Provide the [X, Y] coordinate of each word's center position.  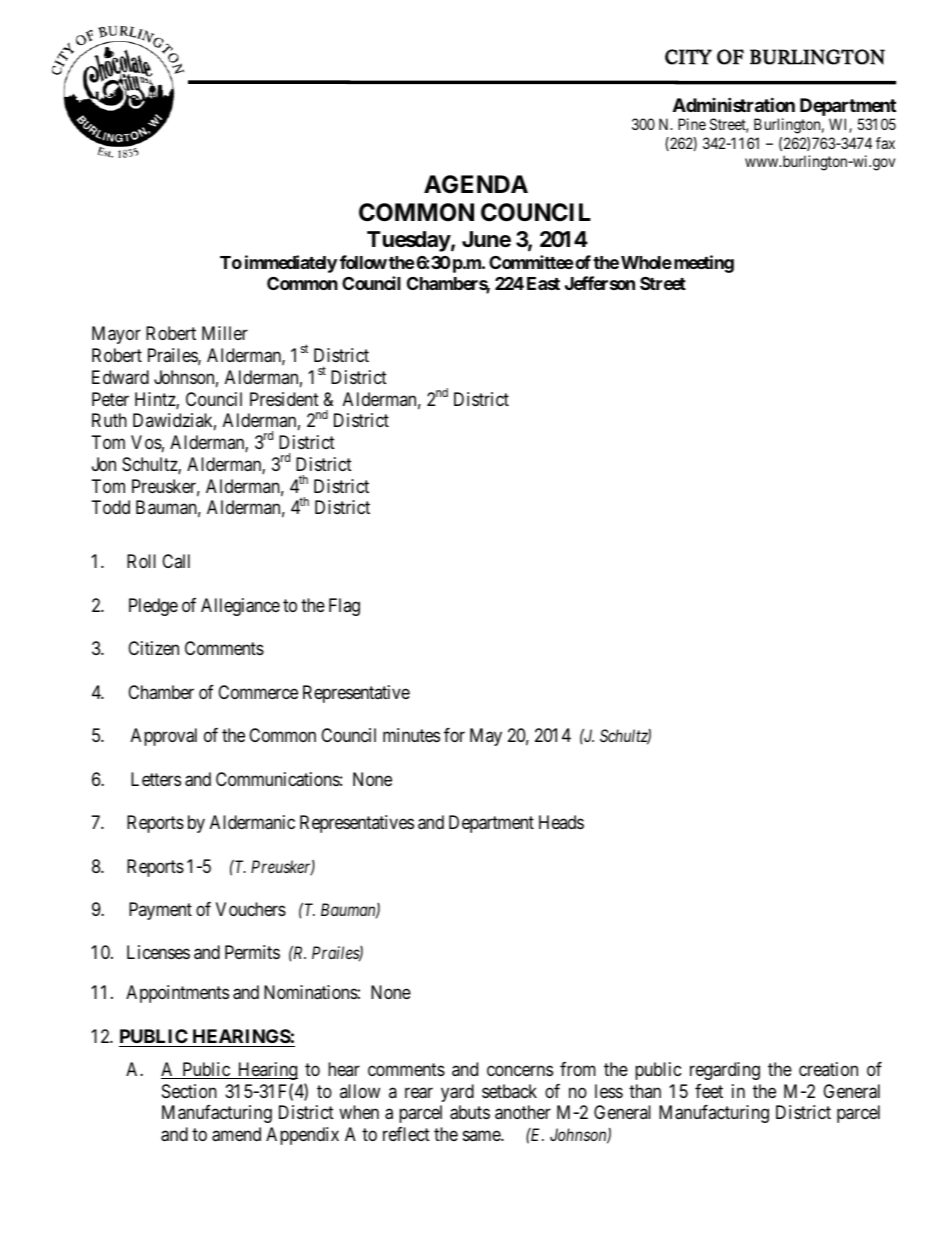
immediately [291, 264]
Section [189, 1091]
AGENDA [476, 184]
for [454, 735]
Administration [734, 104]
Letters [156, 779]
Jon [104, 464]
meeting [702, 264]
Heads [561, 822]
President [284, 399]
